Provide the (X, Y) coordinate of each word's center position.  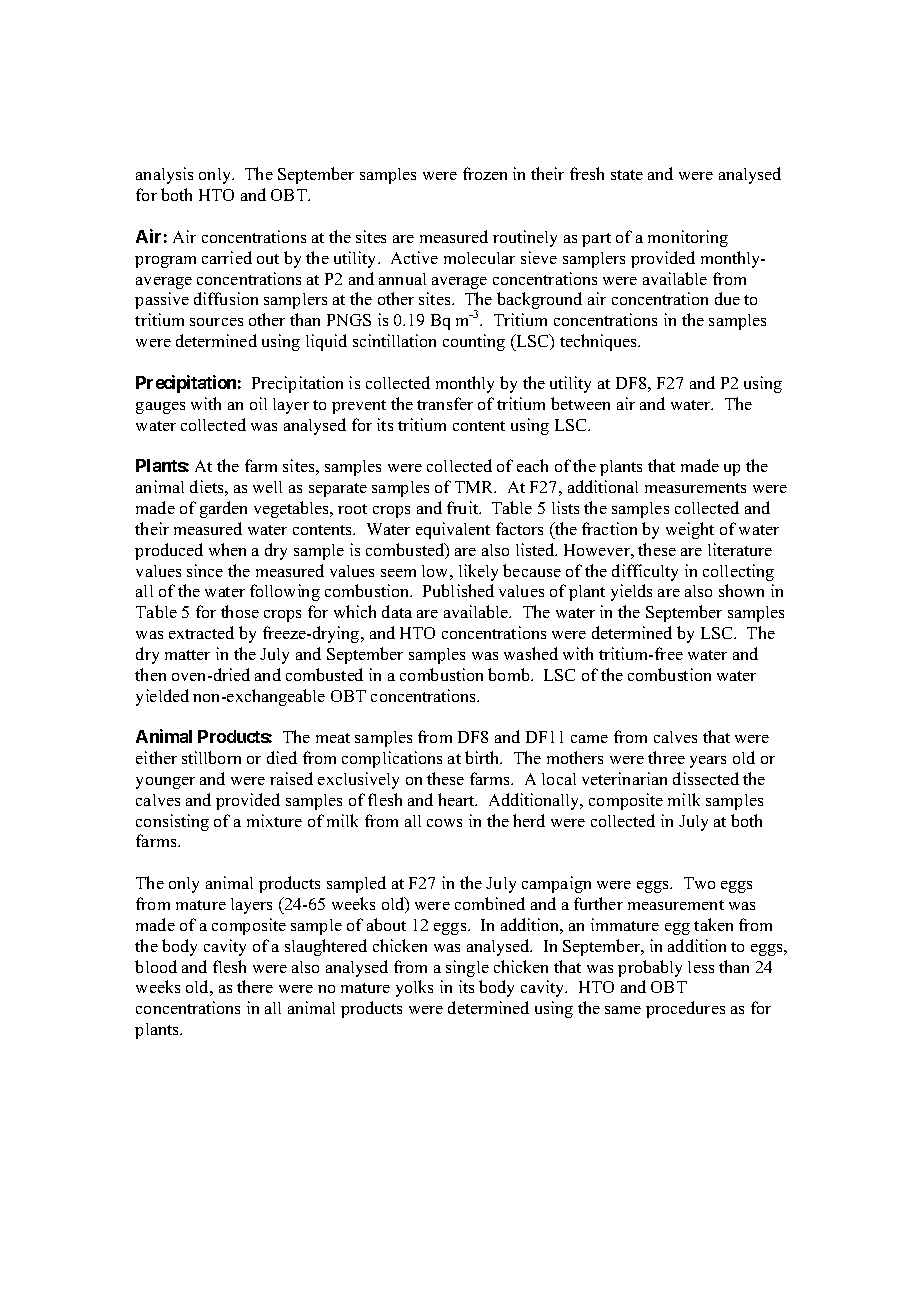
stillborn (211, 757)
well (267, 487)
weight (690, 530)
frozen (485, 173)
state (627, 175)
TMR (475, 487)
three (666, 757)
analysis (164, 175)
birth (483, 757)
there (255, 986)
